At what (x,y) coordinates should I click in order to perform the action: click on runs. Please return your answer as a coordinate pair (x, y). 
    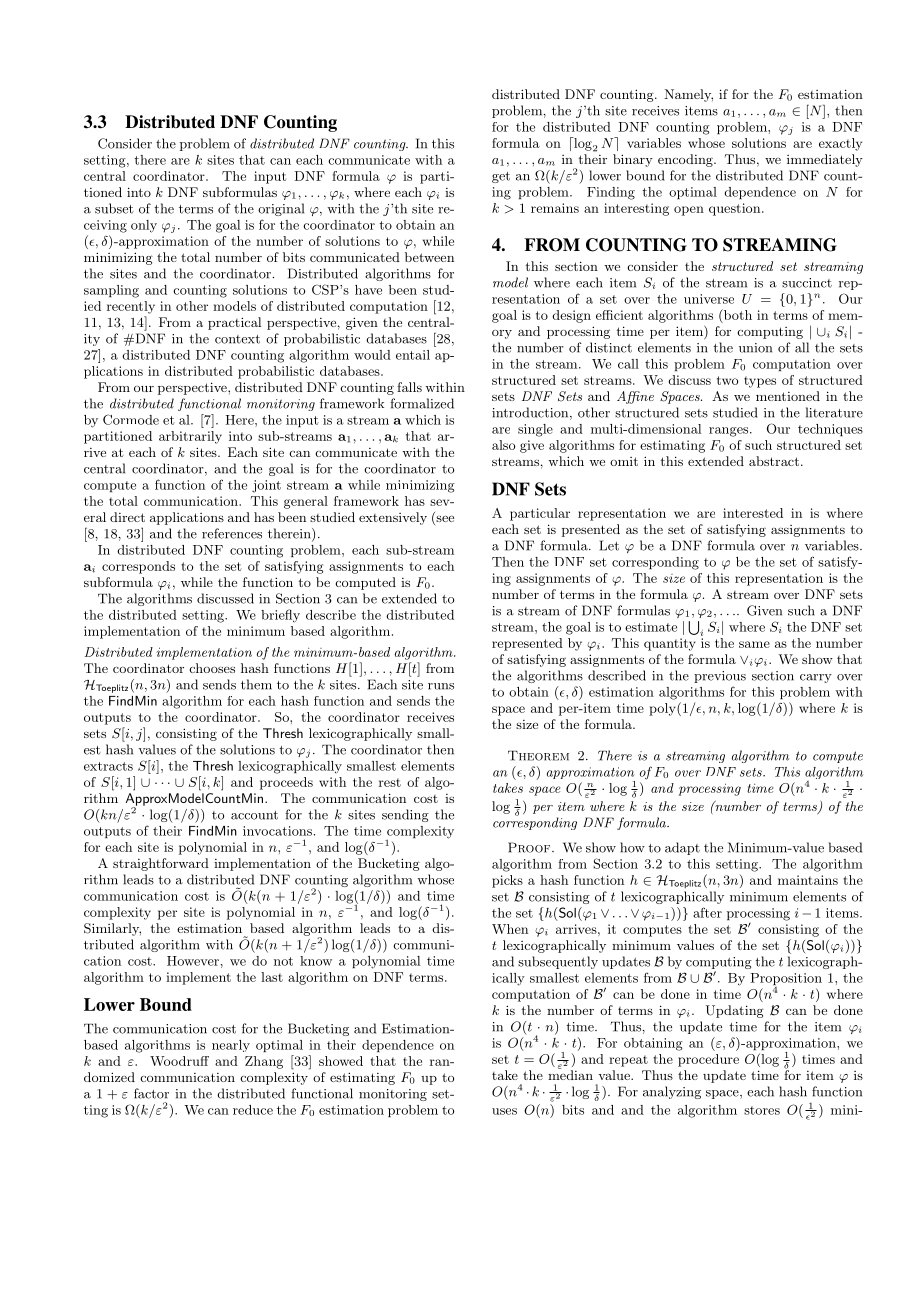
    Looking at the image, I should click on (441, 686).
